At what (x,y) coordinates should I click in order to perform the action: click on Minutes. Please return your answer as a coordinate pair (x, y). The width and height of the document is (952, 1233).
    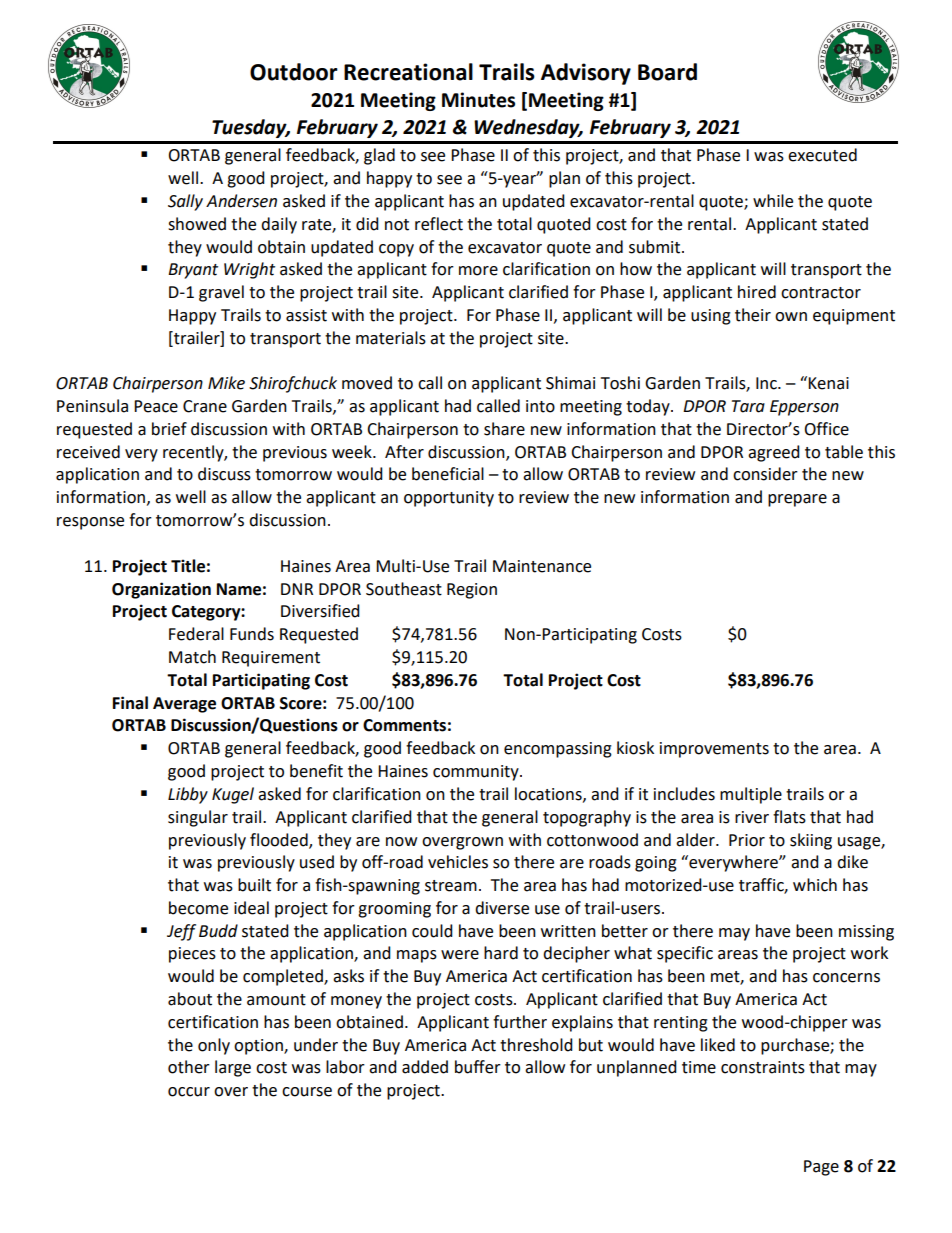
    Looking at the image, I should click on (478, 100).
